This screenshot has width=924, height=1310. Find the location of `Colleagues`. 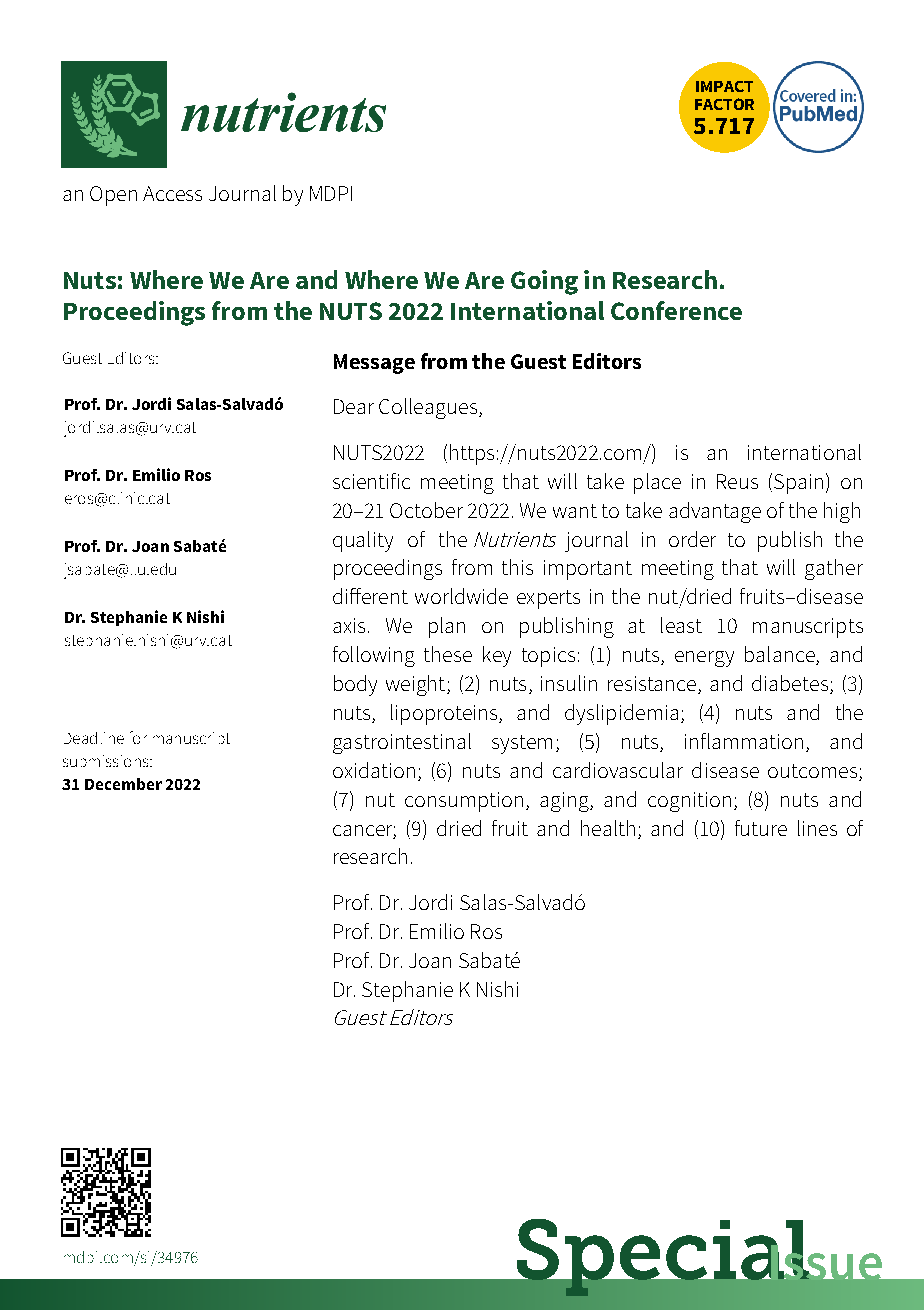

Colleagues is located at coordinates (428, 408).
